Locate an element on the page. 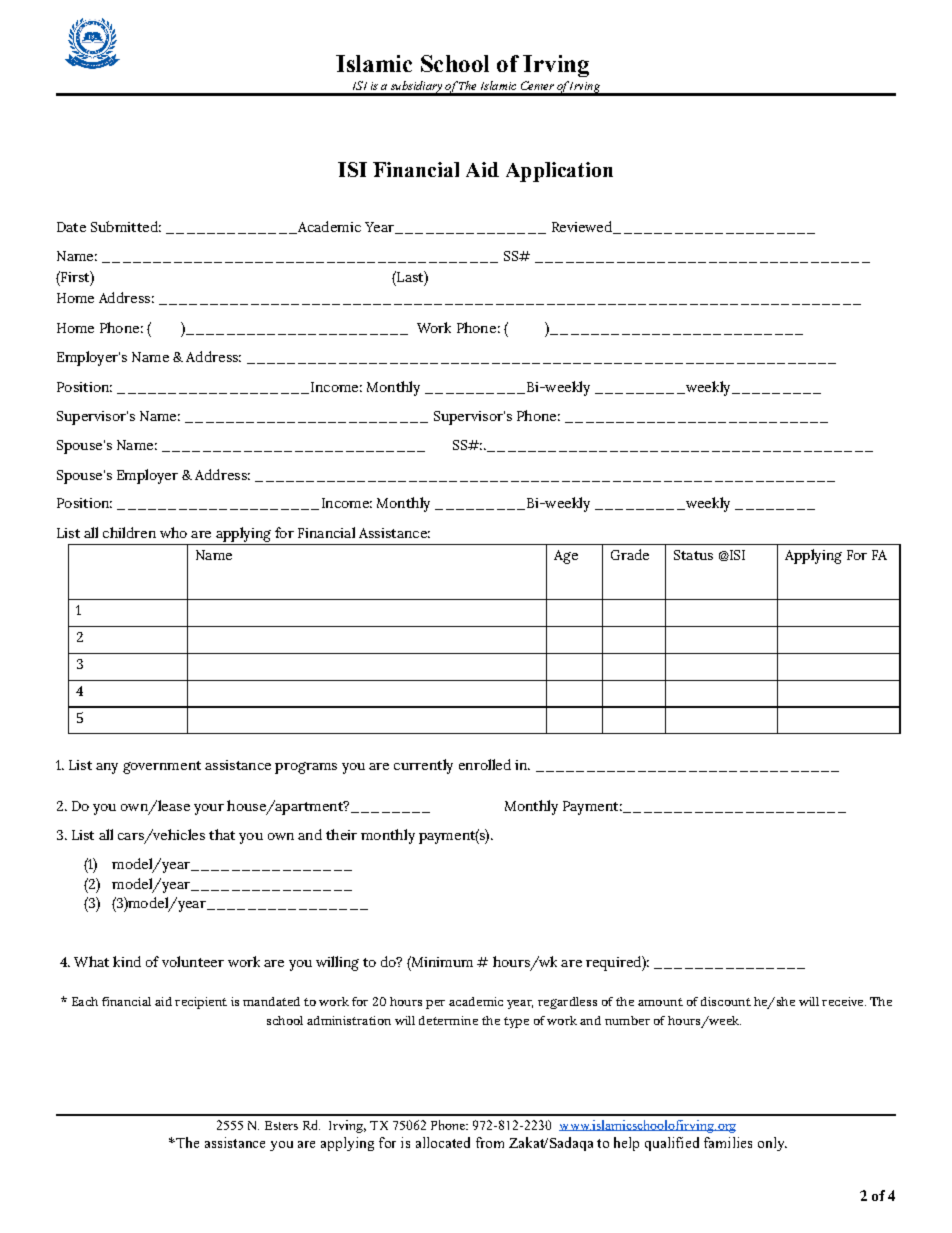 This document has height=1233, width=952. Age is located at coordinates (566, 557).
